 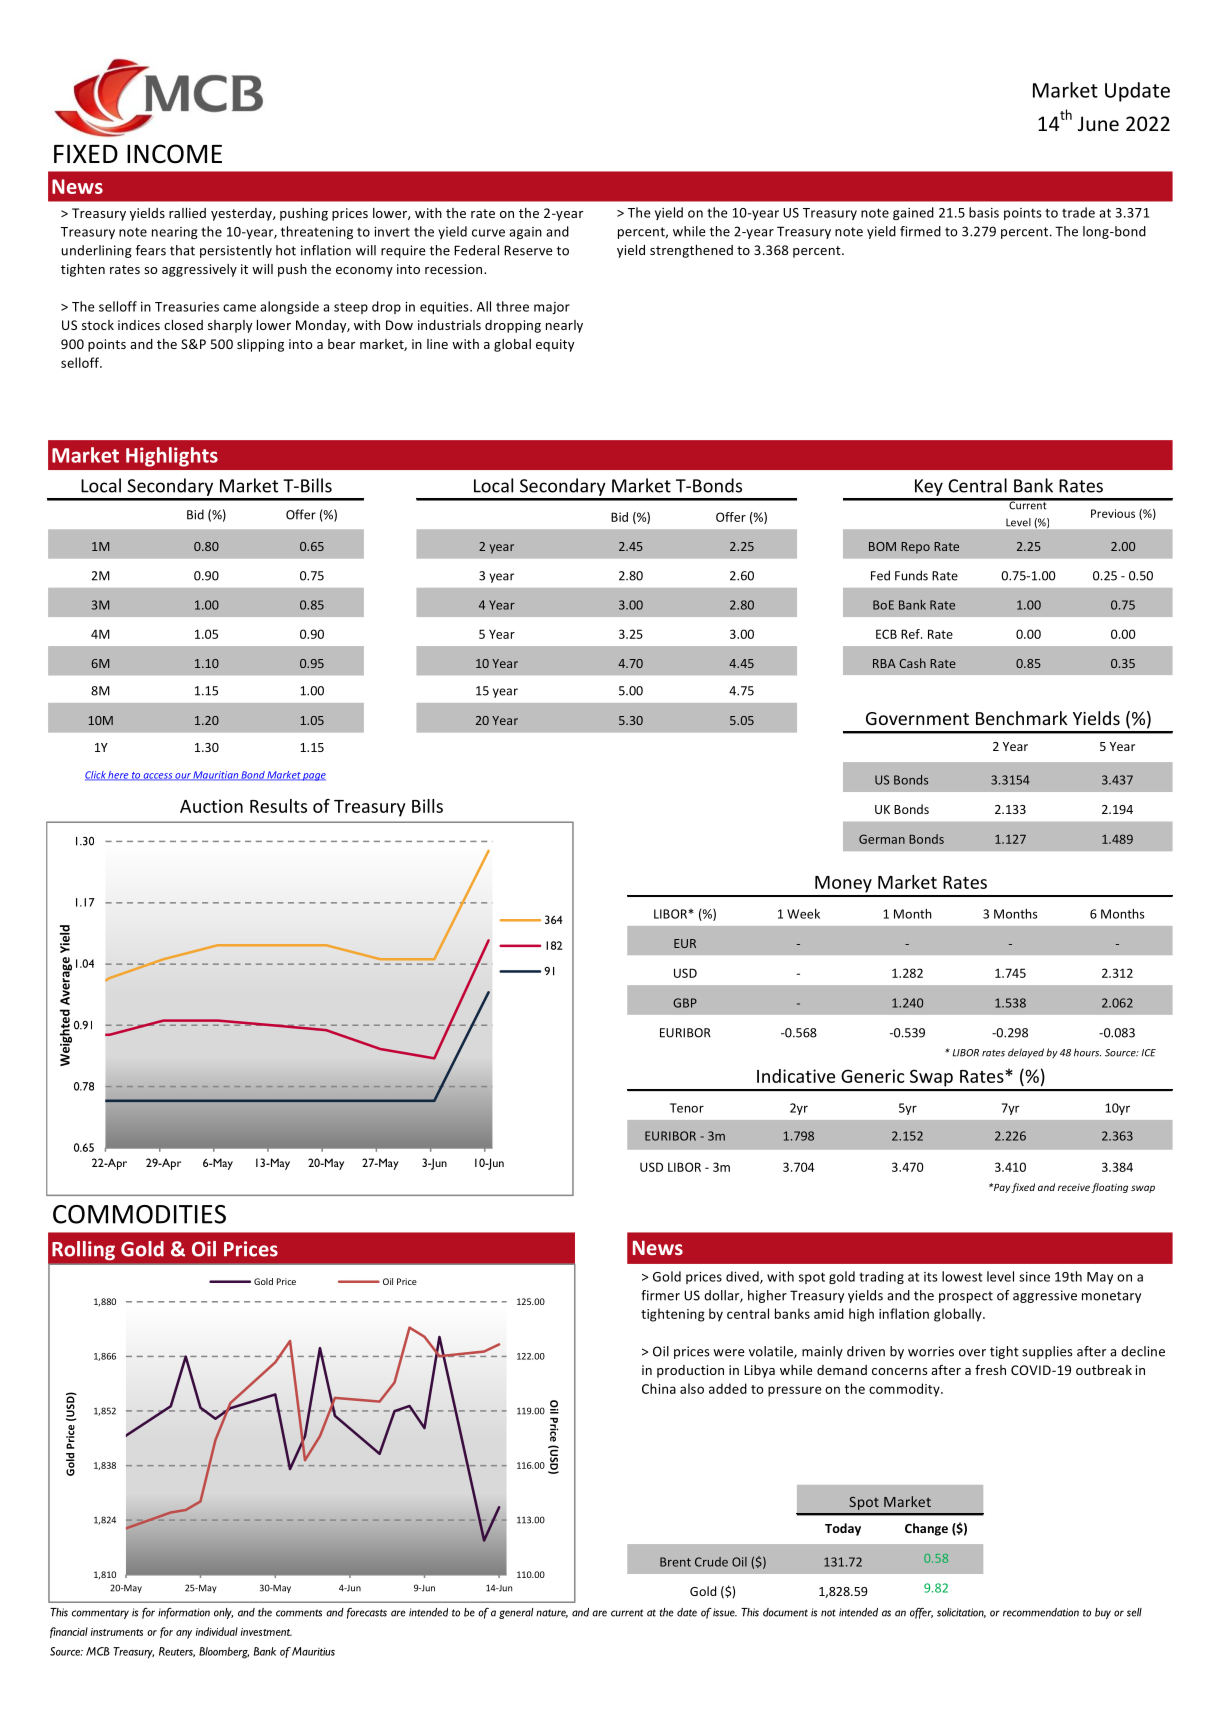 I want to click on information, so click(x=184, y=1613).
